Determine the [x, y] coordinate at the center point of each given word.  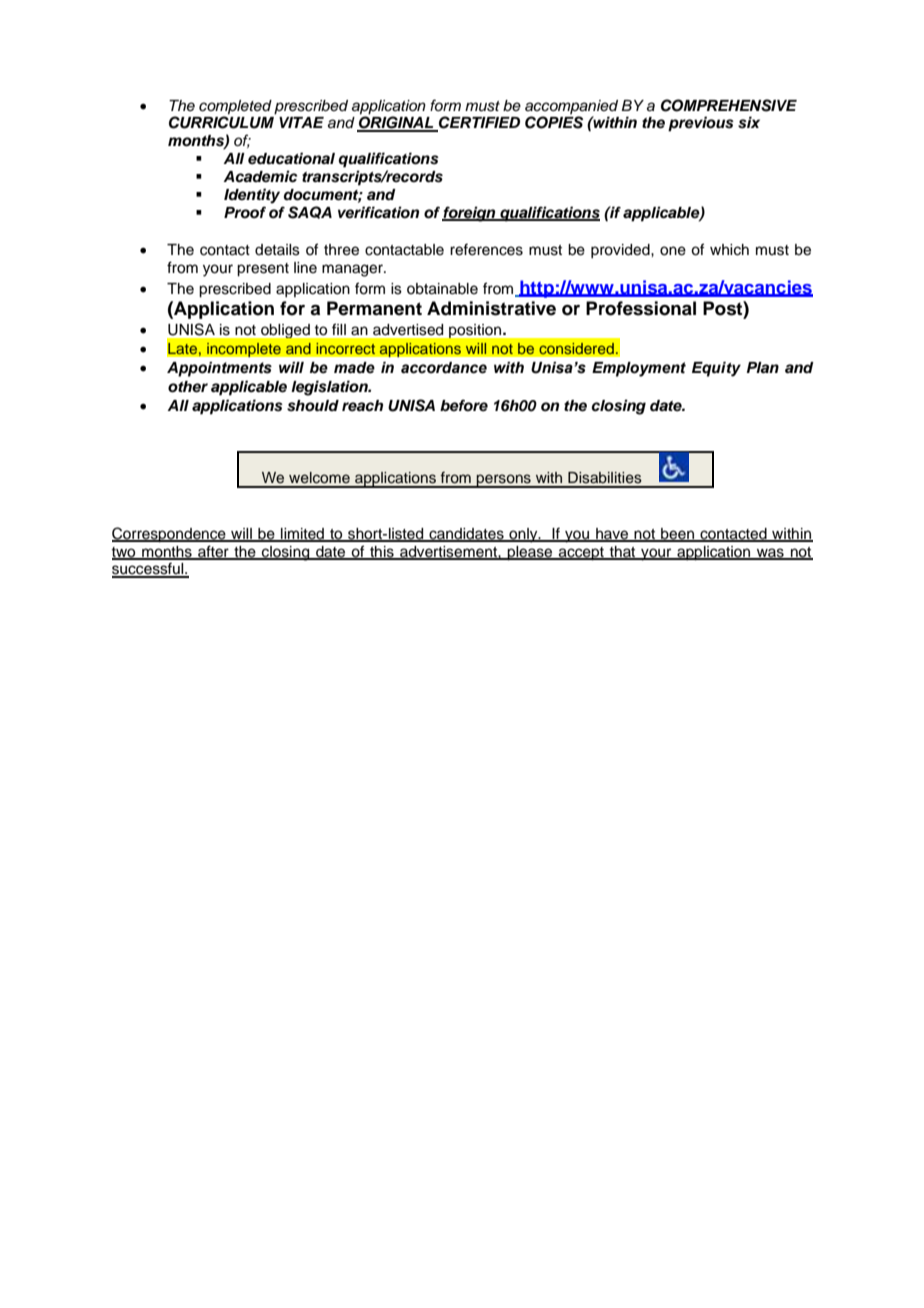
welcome [319, 478]
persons [504, 481]
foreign [470, 214]
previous [701, 124]
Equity [716, 369]
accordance [444, 368]
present [263, 270]
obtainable [442, 289]
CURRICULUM [221, 122]
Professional [641, 308]
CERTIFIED [478, 123]
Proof [245, 212]
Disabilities [605, 478]
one [673, 251]
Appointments [219, 369]
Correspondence [170, 535]
